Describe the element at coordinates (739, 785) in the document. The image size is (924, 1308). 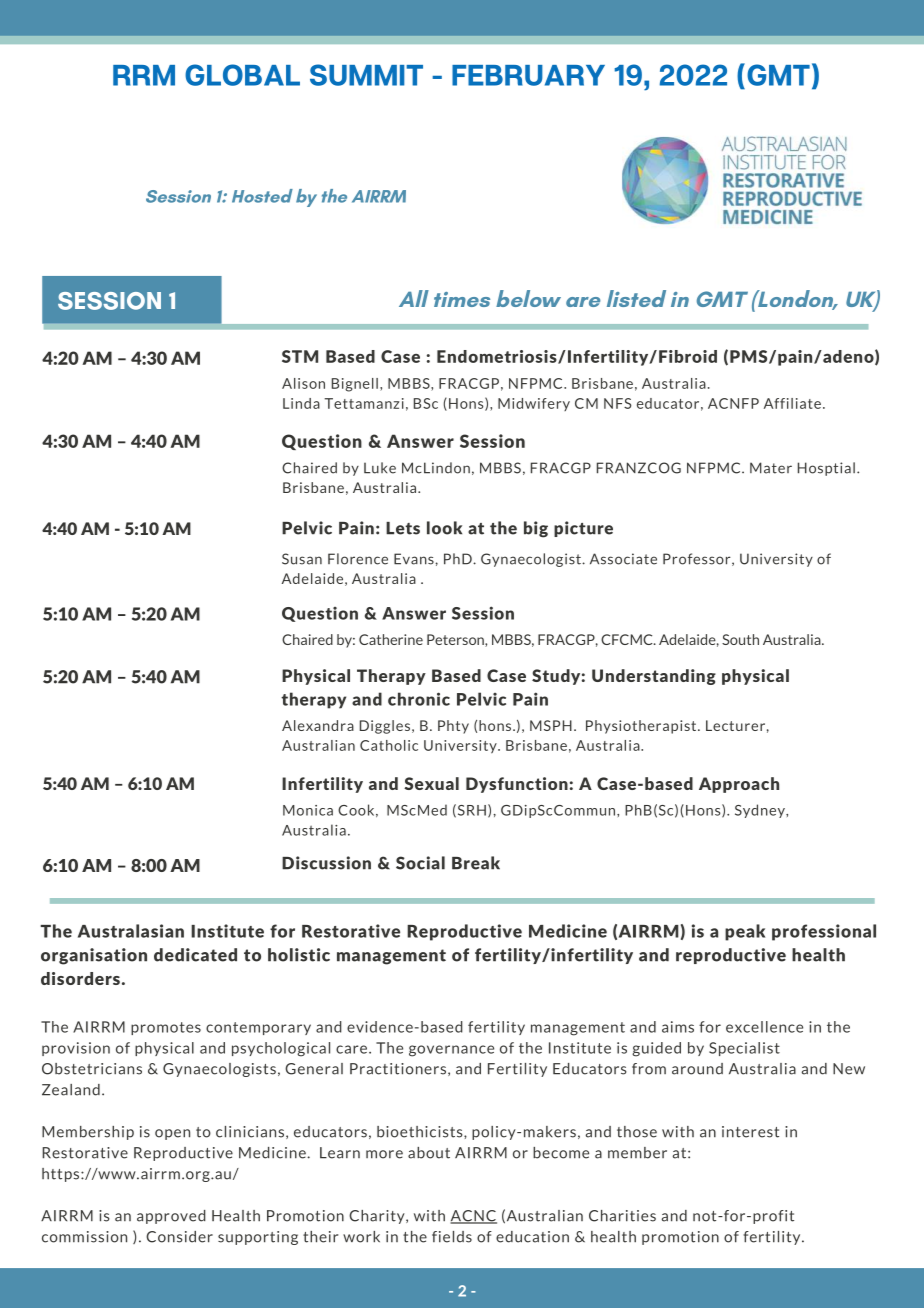
I see `Approach` at that location.
